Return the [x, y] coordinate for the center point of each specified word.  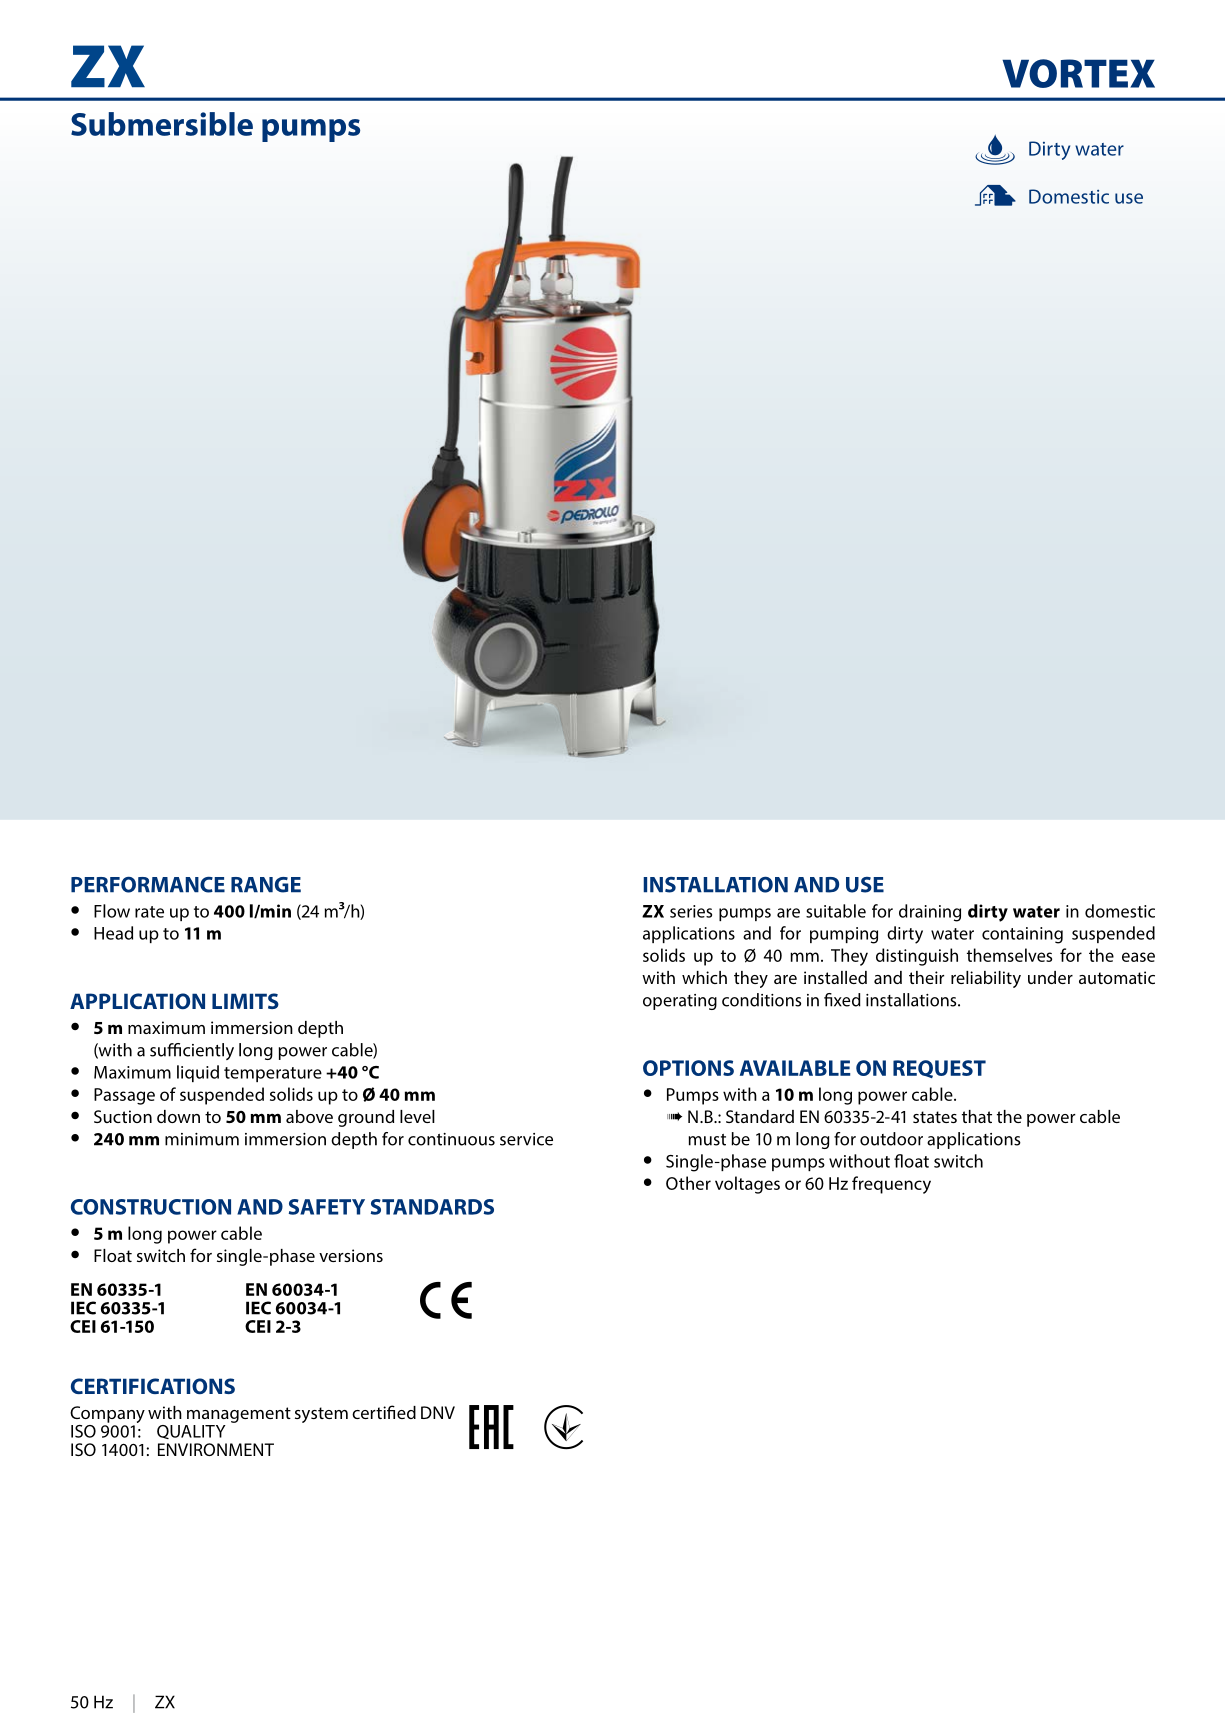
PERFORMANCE [148, 885]
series [691, 911]
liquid [198, 1073]
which [704, 977]
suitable [836, 911]
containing [1022, 935]
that [977, 1116]
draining [930, 913]
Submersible [162, 124]
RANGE [266, 885]
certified [384, 1412]
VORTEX [1078, 73]
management [239, 1415]
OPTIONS [688, 1068]
